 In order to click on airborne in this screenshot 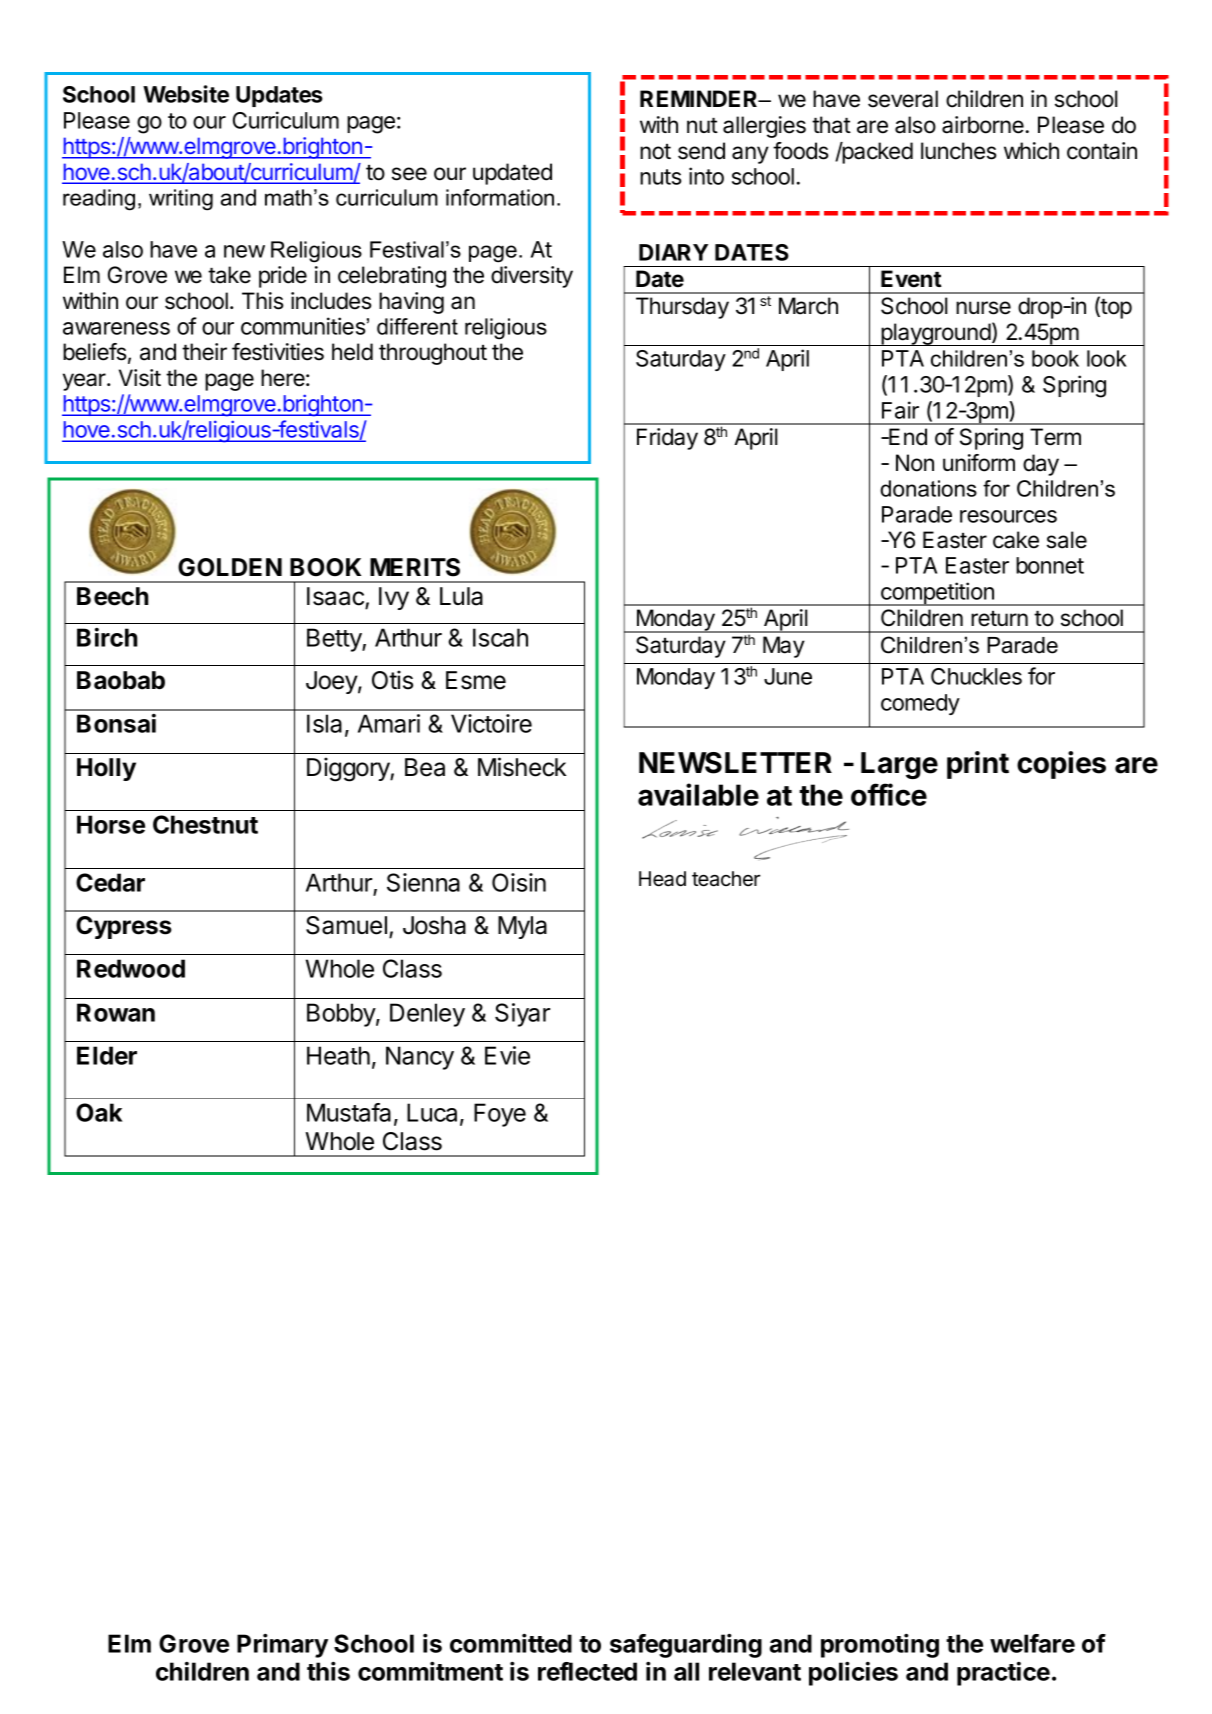, I will do `click(983, 125)`.
